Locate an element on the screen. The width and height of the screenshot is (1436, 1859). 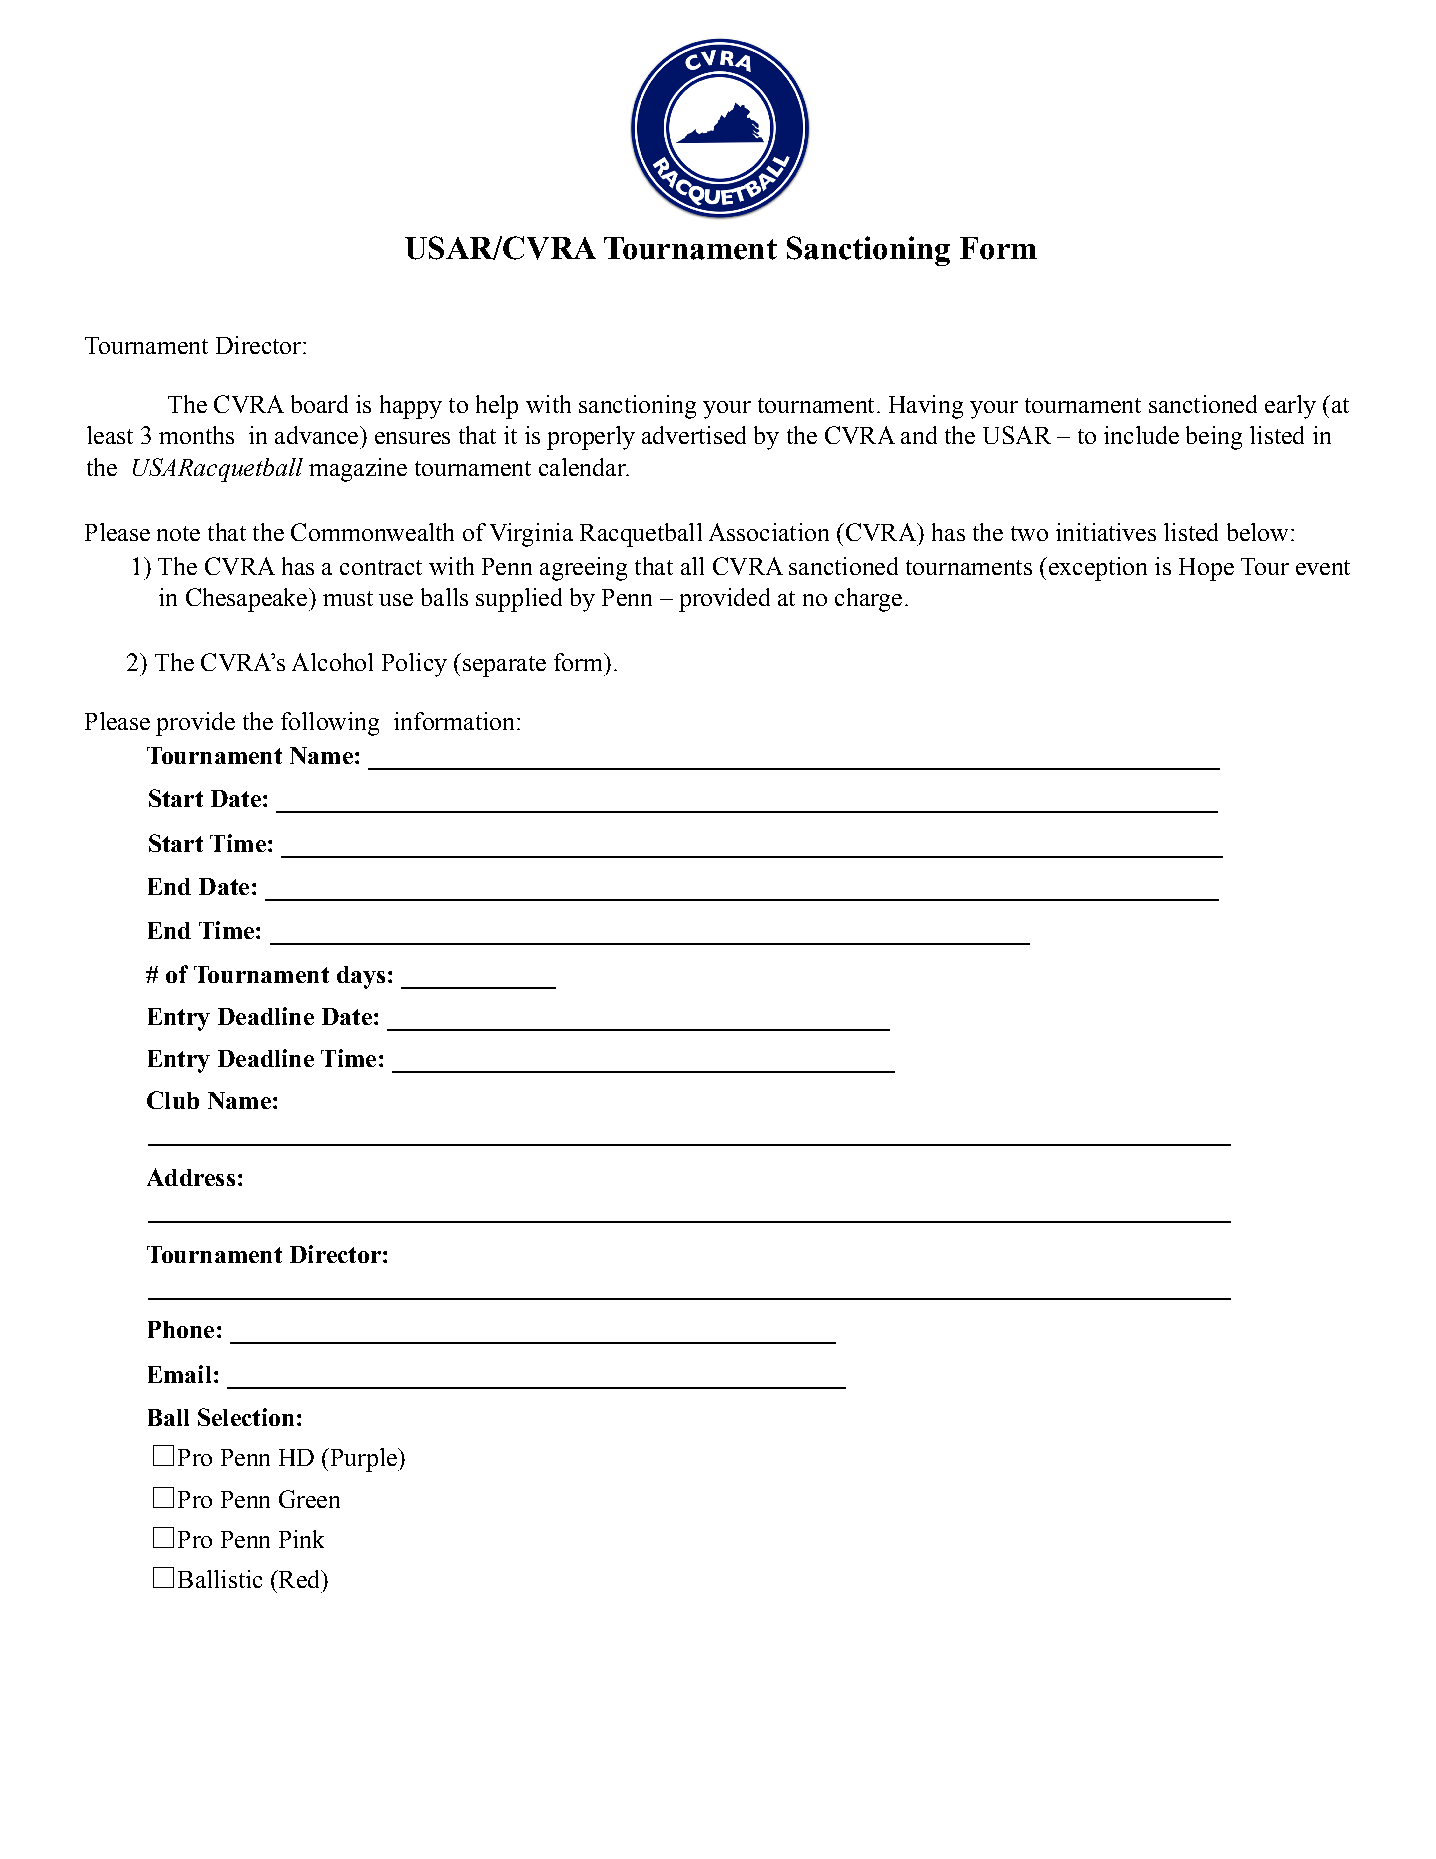
Purple is located at coordinates (363, 1460).
